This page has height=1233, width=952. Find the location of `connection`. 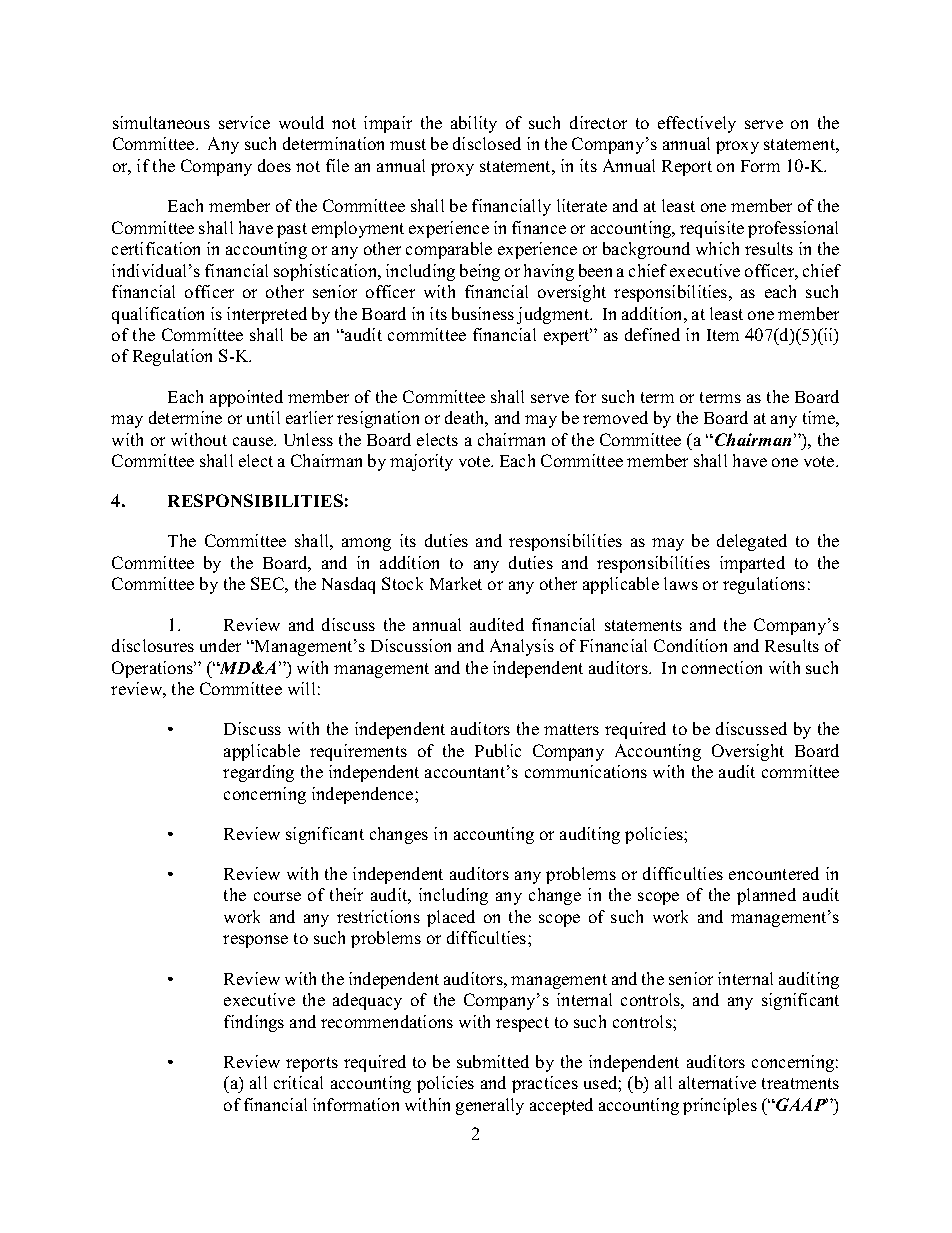

connection is located at coordinates (722, 667).
